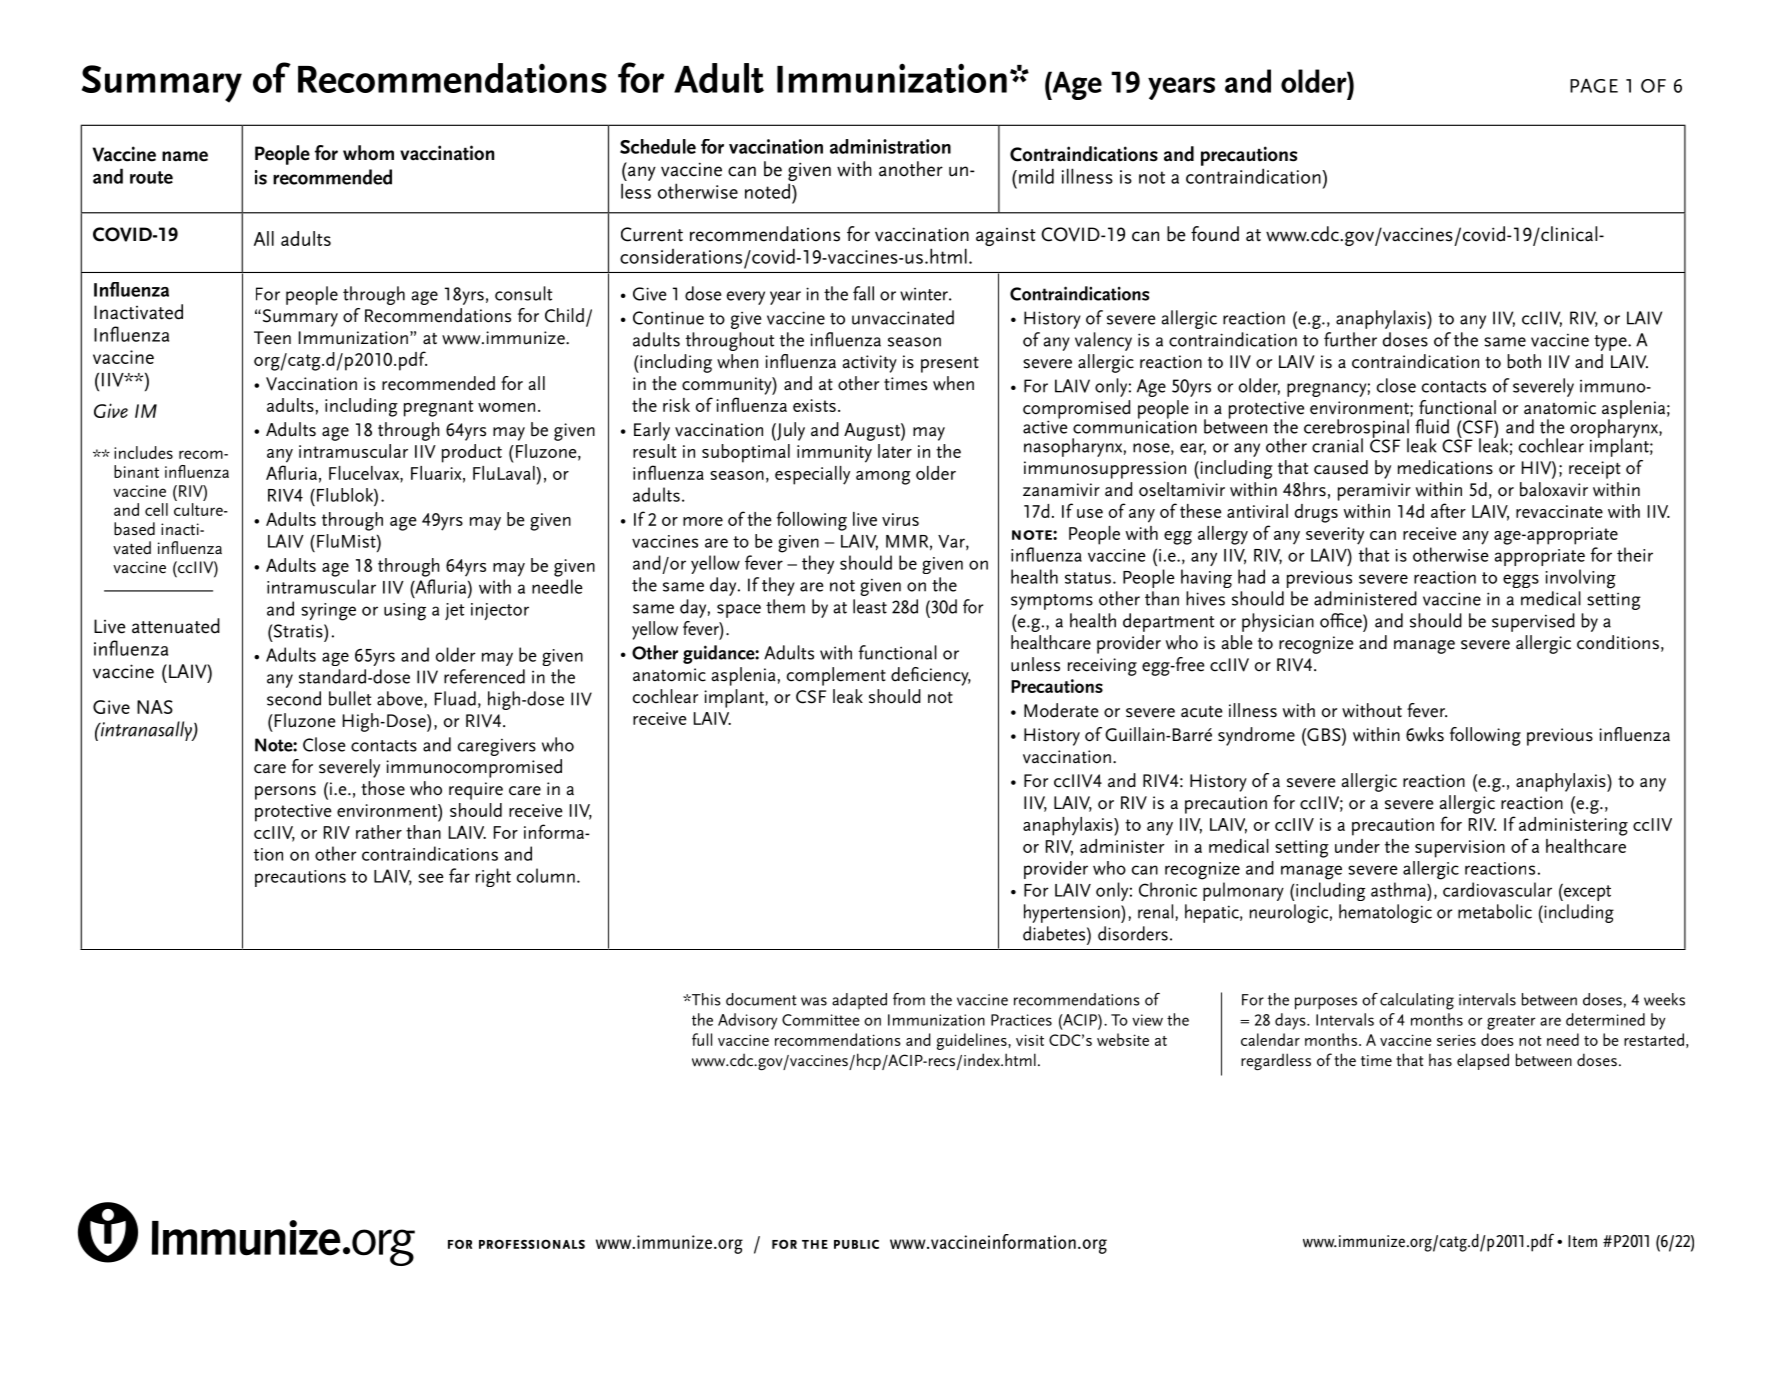  Describe the element at coordinates (883, 478) in the image. I see `among` at that location.
